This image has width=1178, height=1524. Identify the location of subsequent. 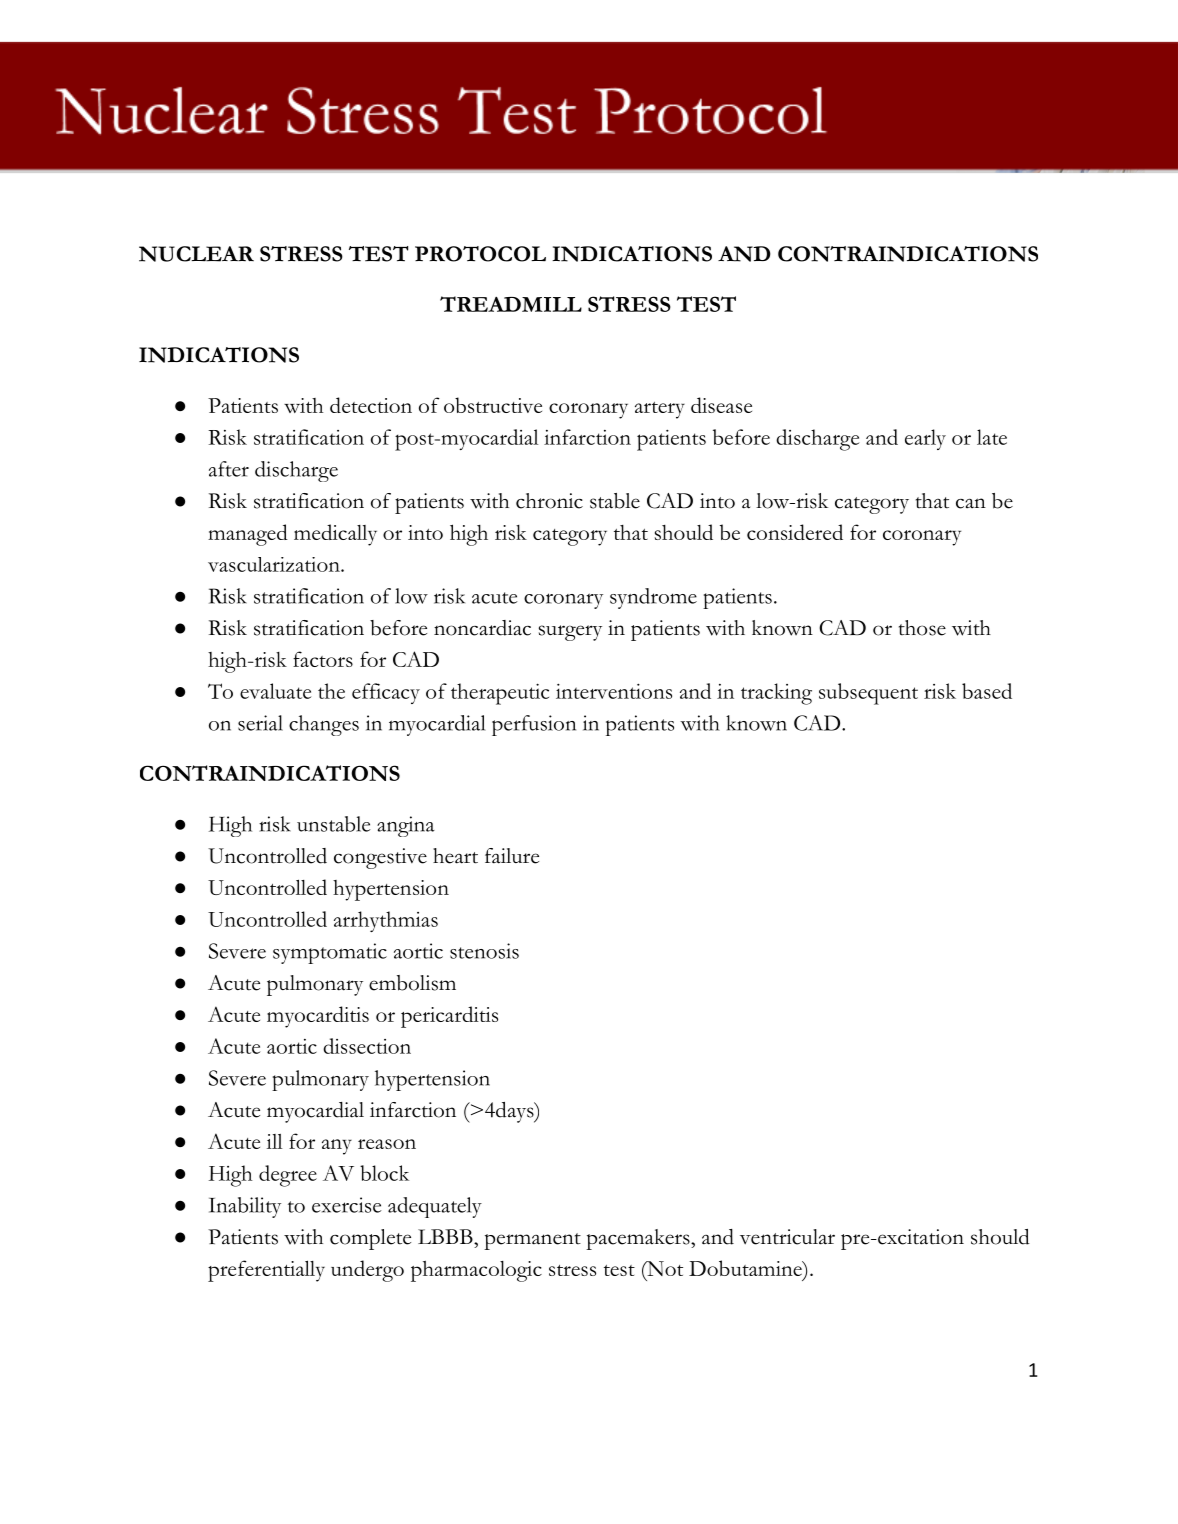
(868, 694).
